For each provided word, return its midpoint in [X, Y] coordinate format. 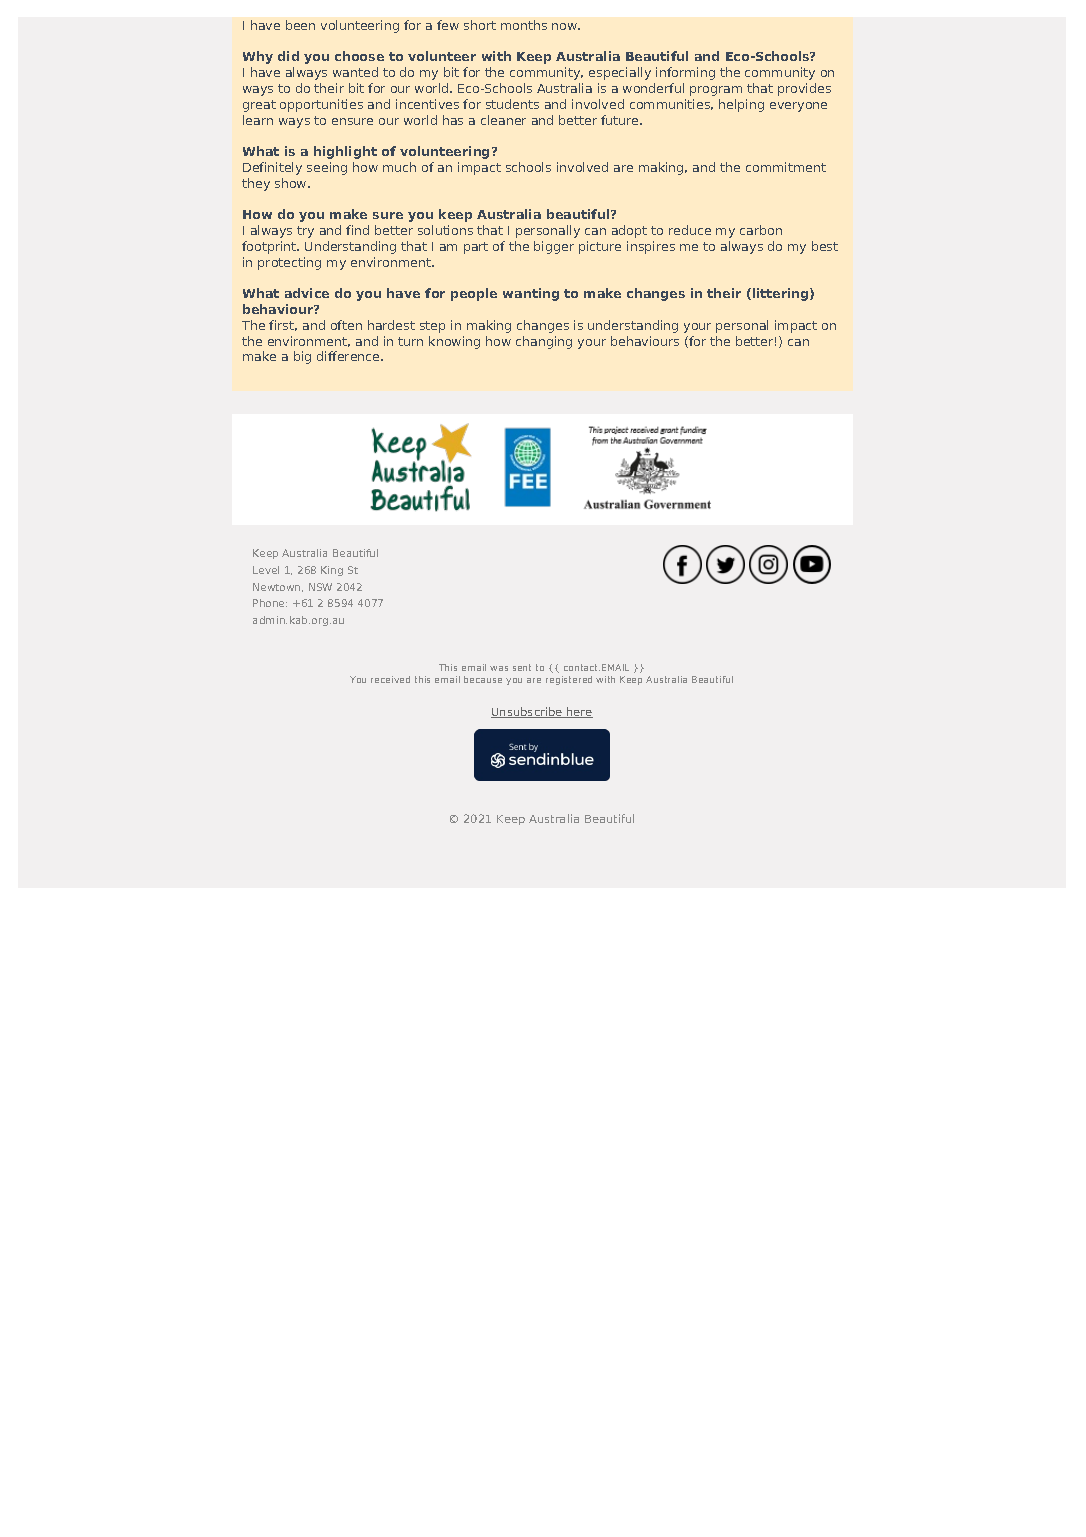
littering [782, 294]
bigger [554, 247]
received [390, 679]
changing [544, 342]
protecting [289, 263]
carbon [761, 230]
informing [685, 73]
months [524, 25]
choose [359, 56]
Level [266, 570]
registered [569, 680]
